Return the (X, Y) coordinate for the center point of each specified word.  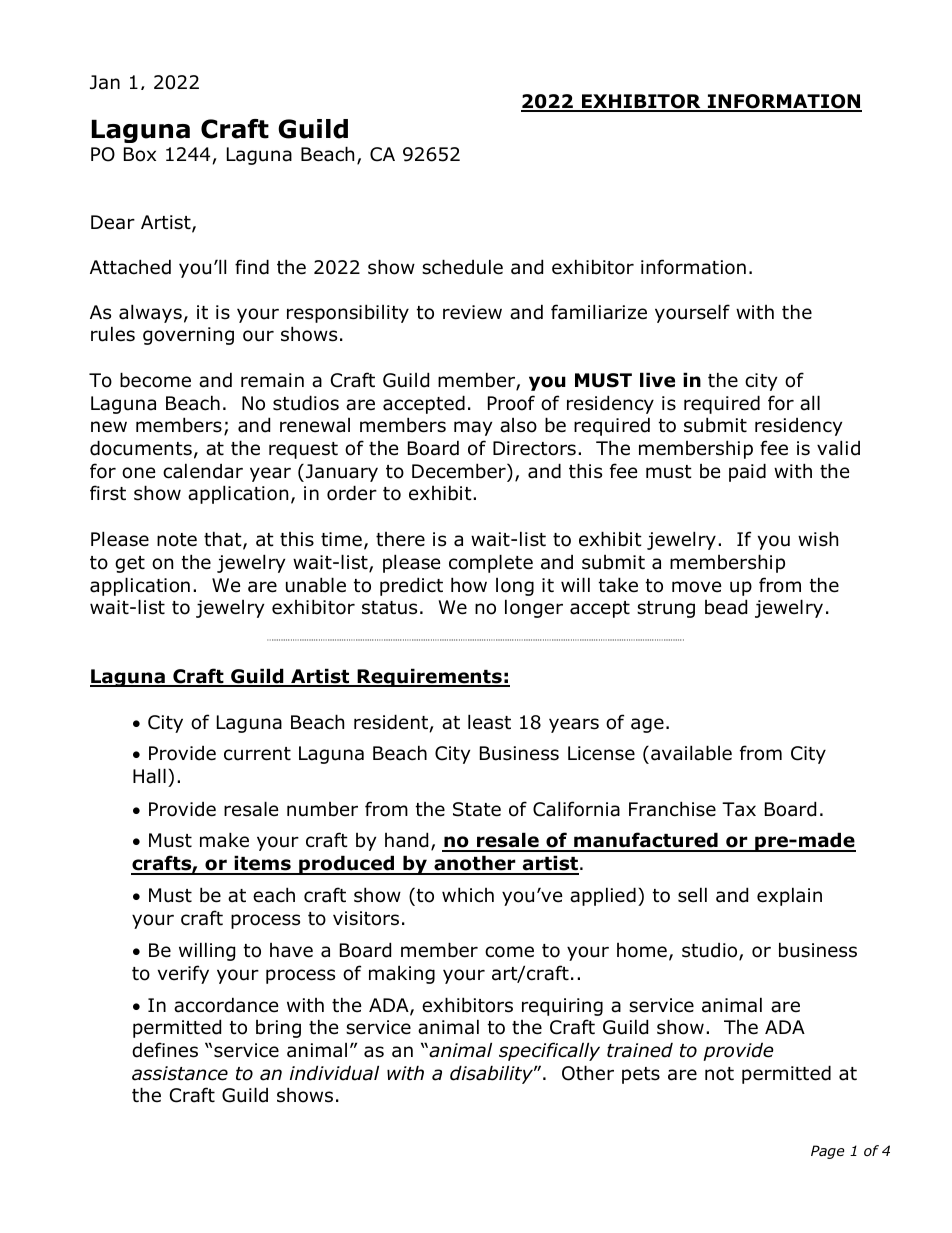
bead (726, 607)
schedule (462, 267)
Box (140, 154)
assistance (180, 1073)
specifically (549, 1051)
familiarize (599, 312)
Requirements (429, 677)
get (130, 564)
